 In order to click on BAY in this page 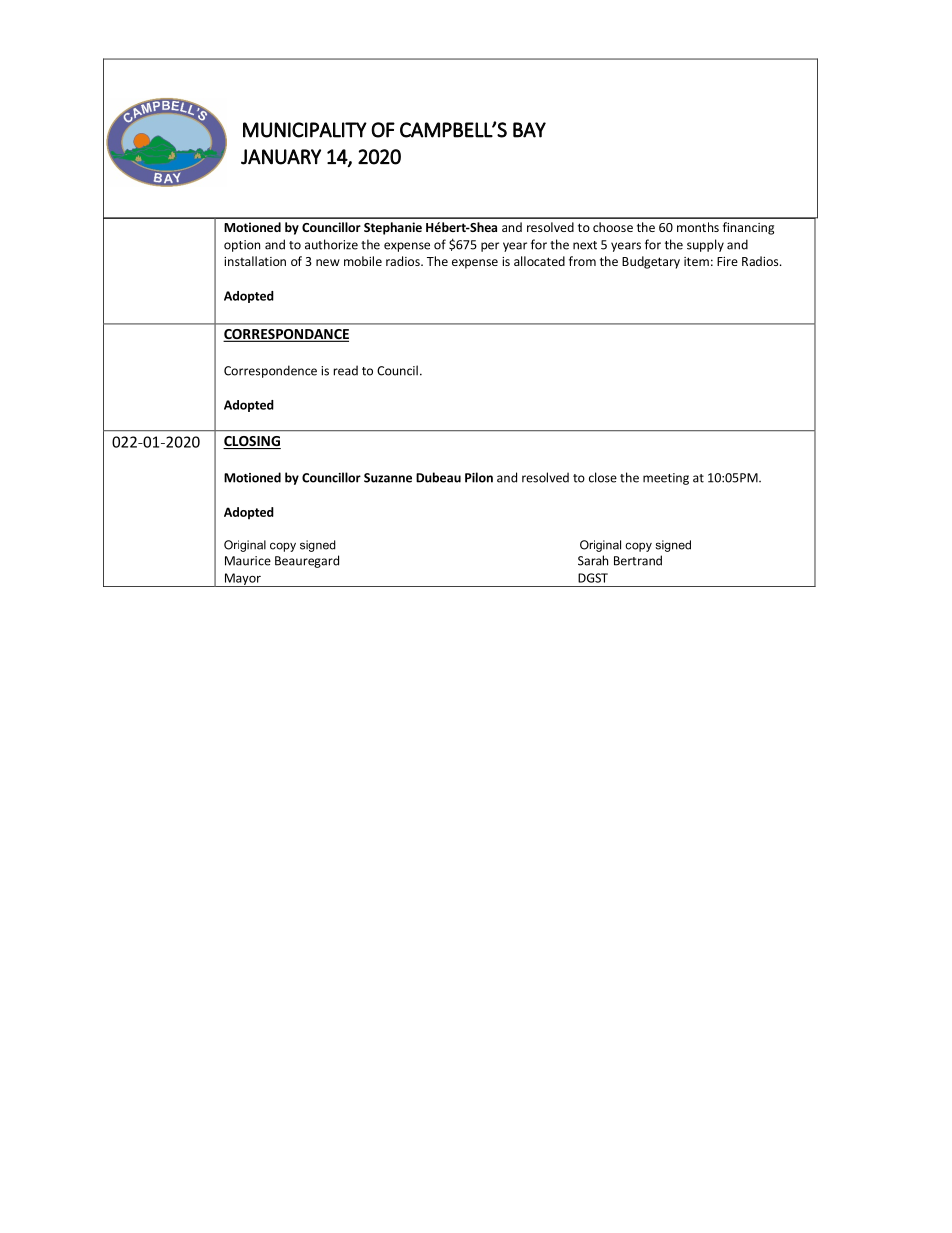, I will do `click(529, 130)`.
